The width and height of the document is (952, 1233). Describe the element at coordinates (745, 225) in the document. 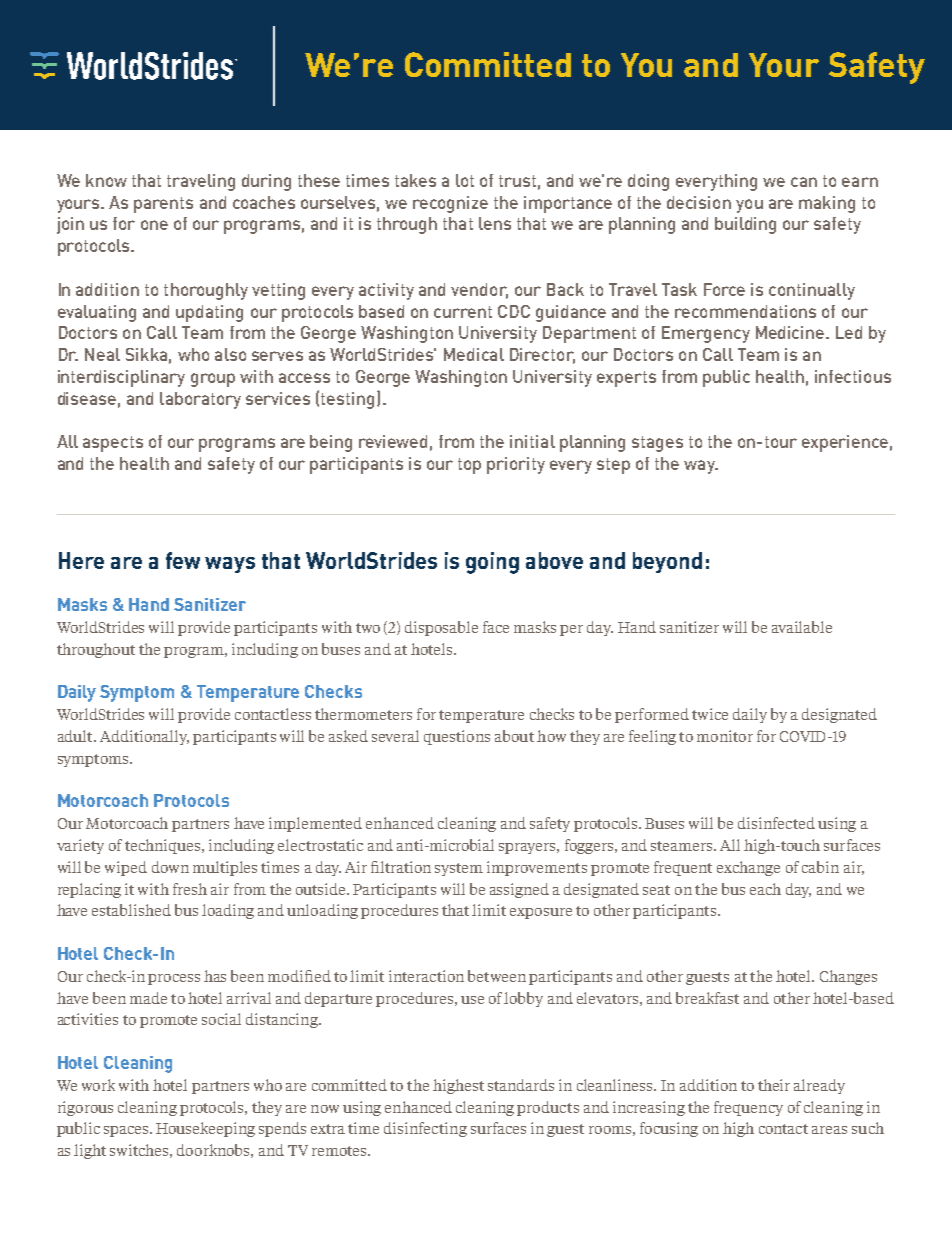

I see `building` at that location.
